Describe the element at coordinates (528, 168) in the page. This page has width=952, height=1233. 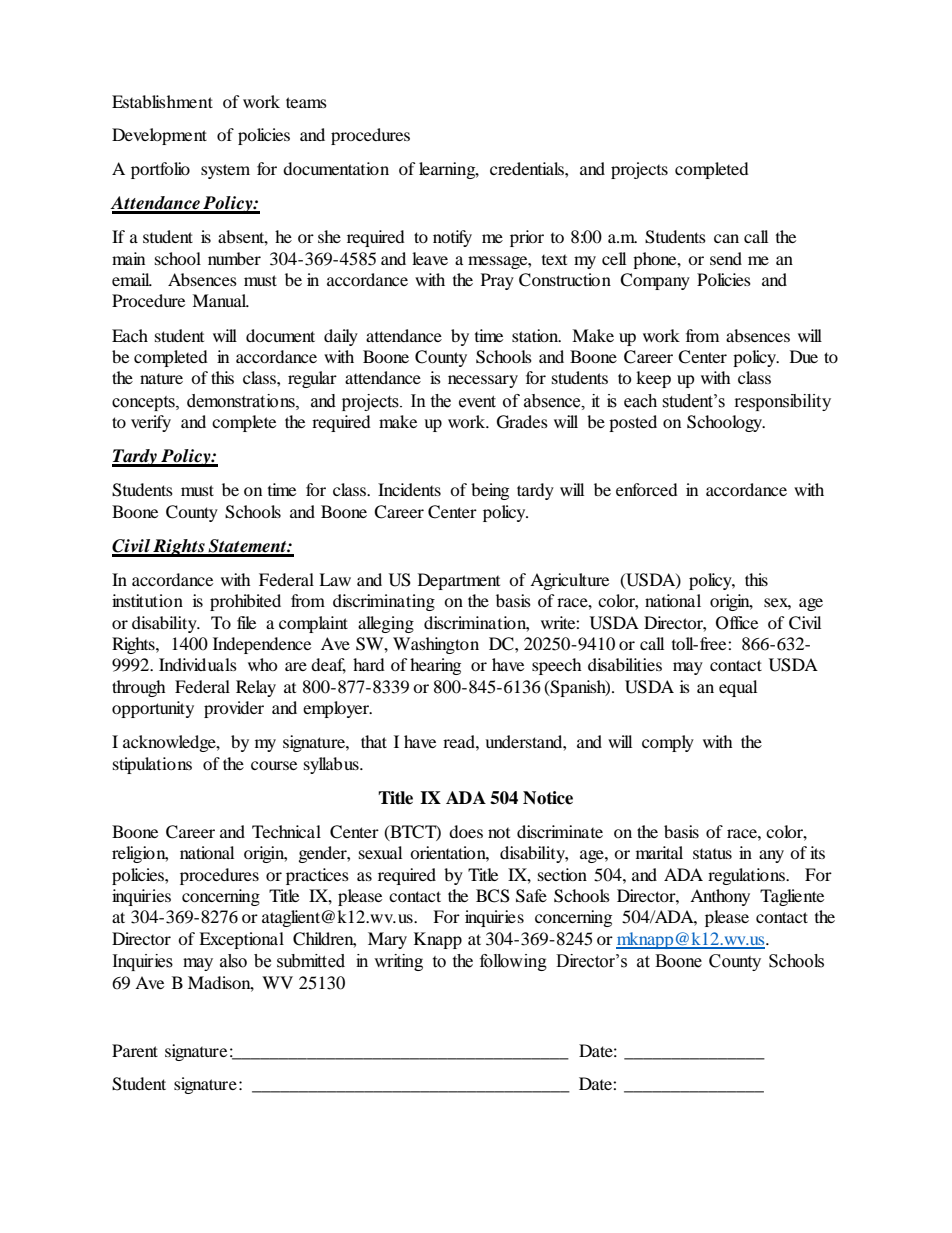
I see `credentials` at that location.
